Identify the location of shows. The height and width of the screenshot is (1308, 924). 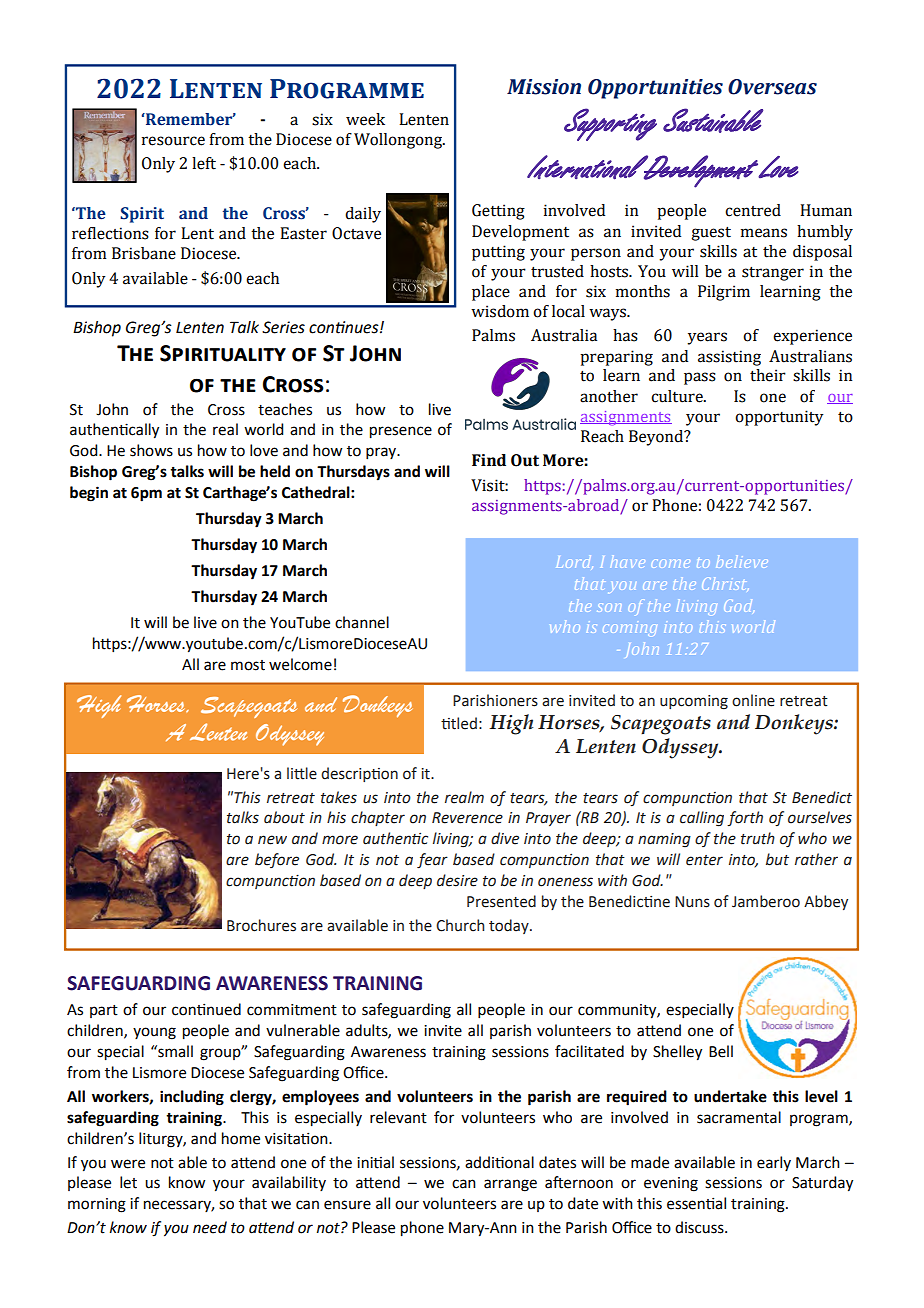
(151, 450).
